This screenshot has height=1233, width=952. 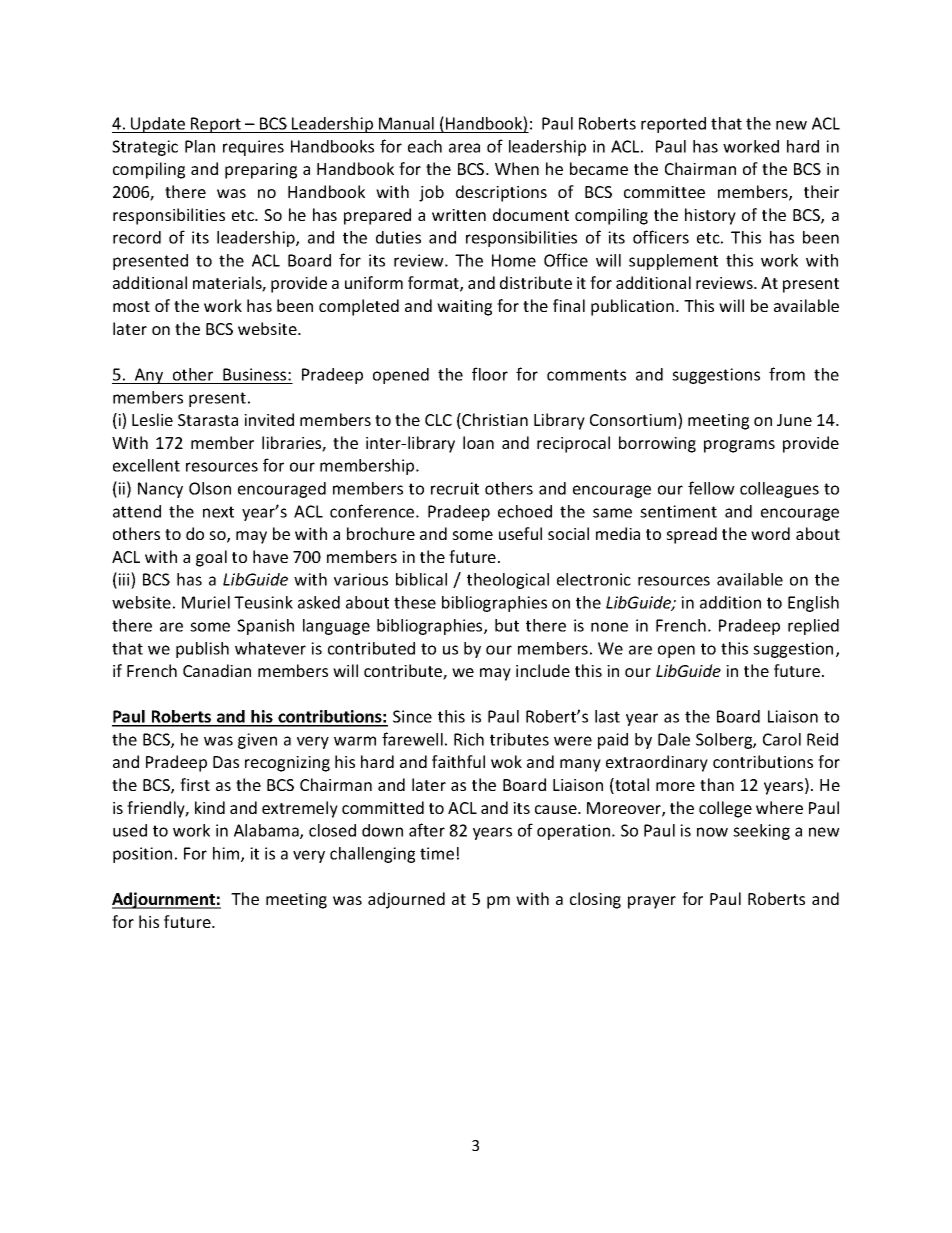 I want to click on area, so click(x=464, y=148).
